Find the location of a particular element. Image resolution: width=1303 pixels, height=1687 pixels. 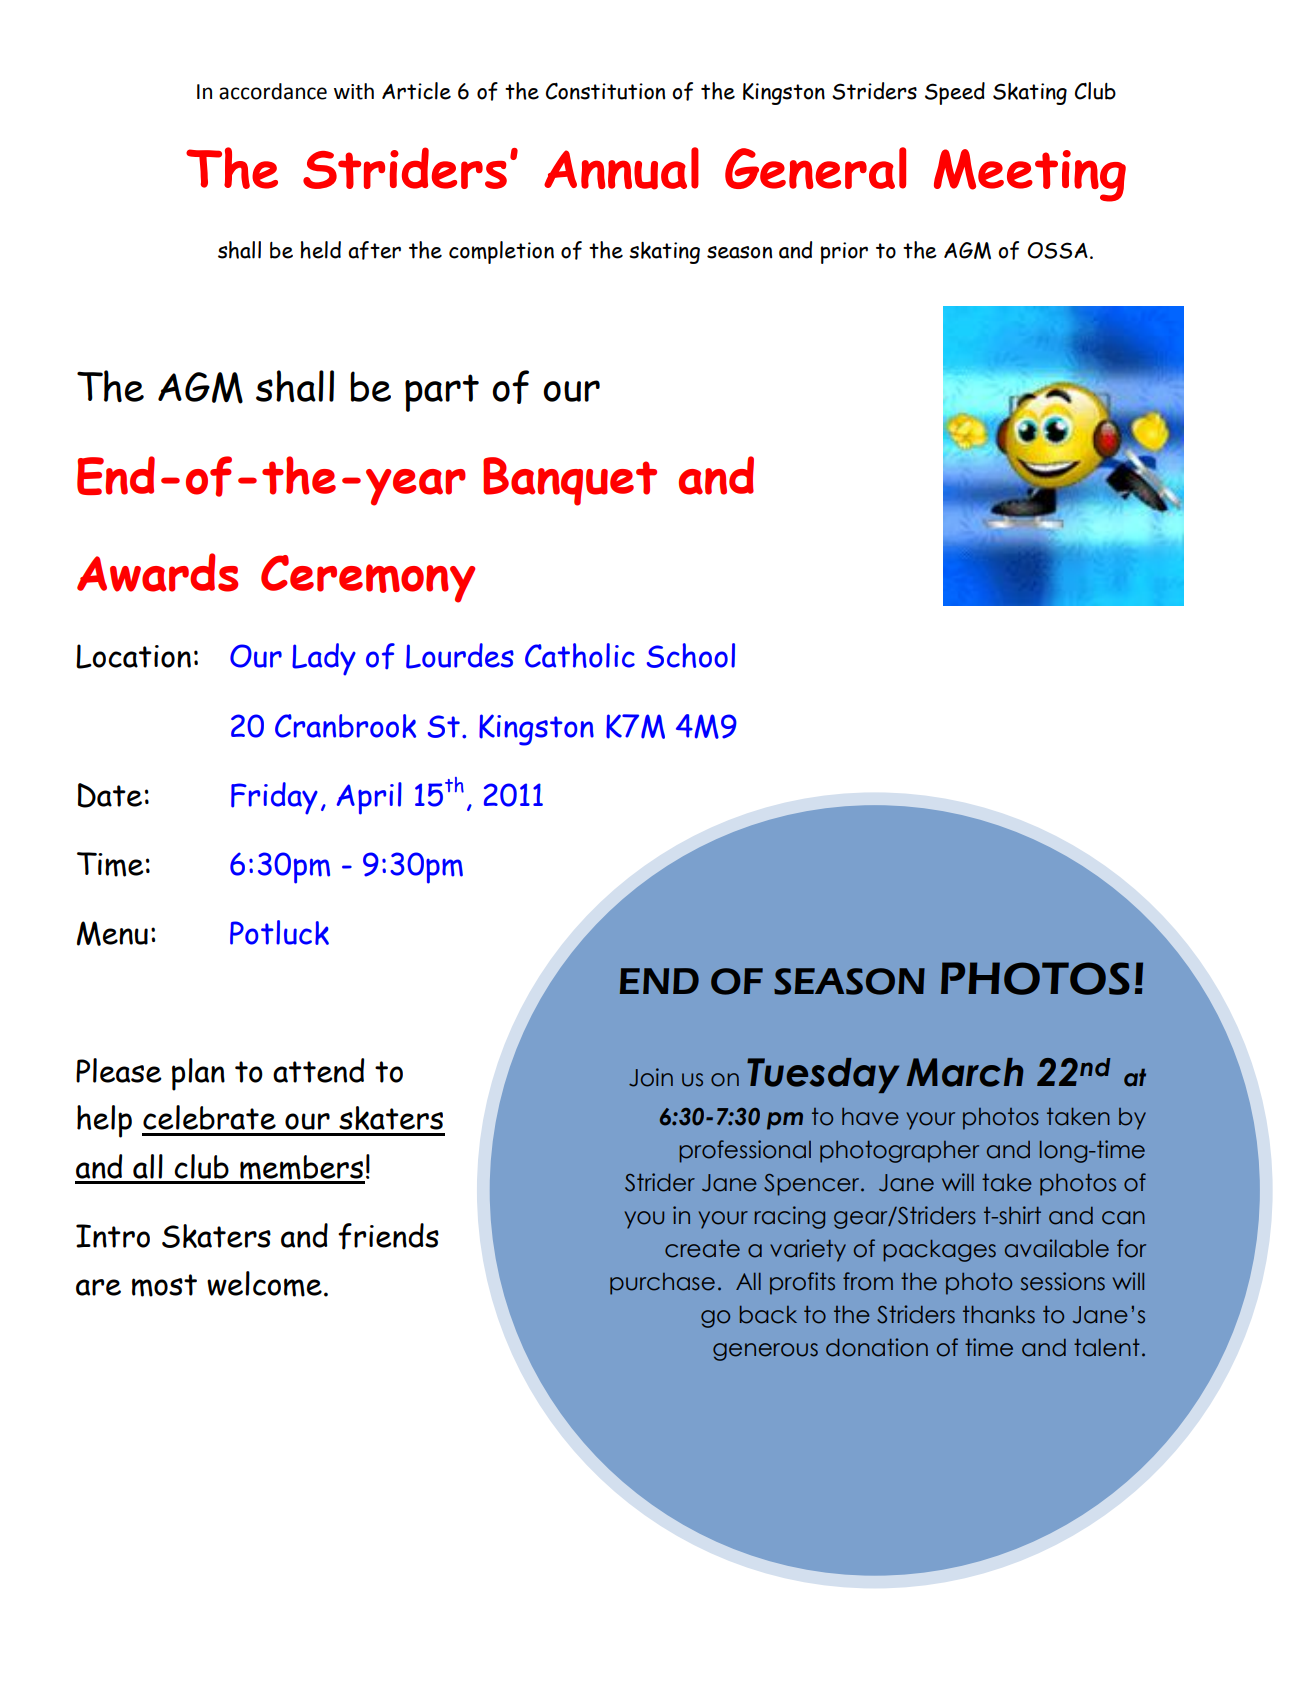

School is located at coordinates (691, 655).
